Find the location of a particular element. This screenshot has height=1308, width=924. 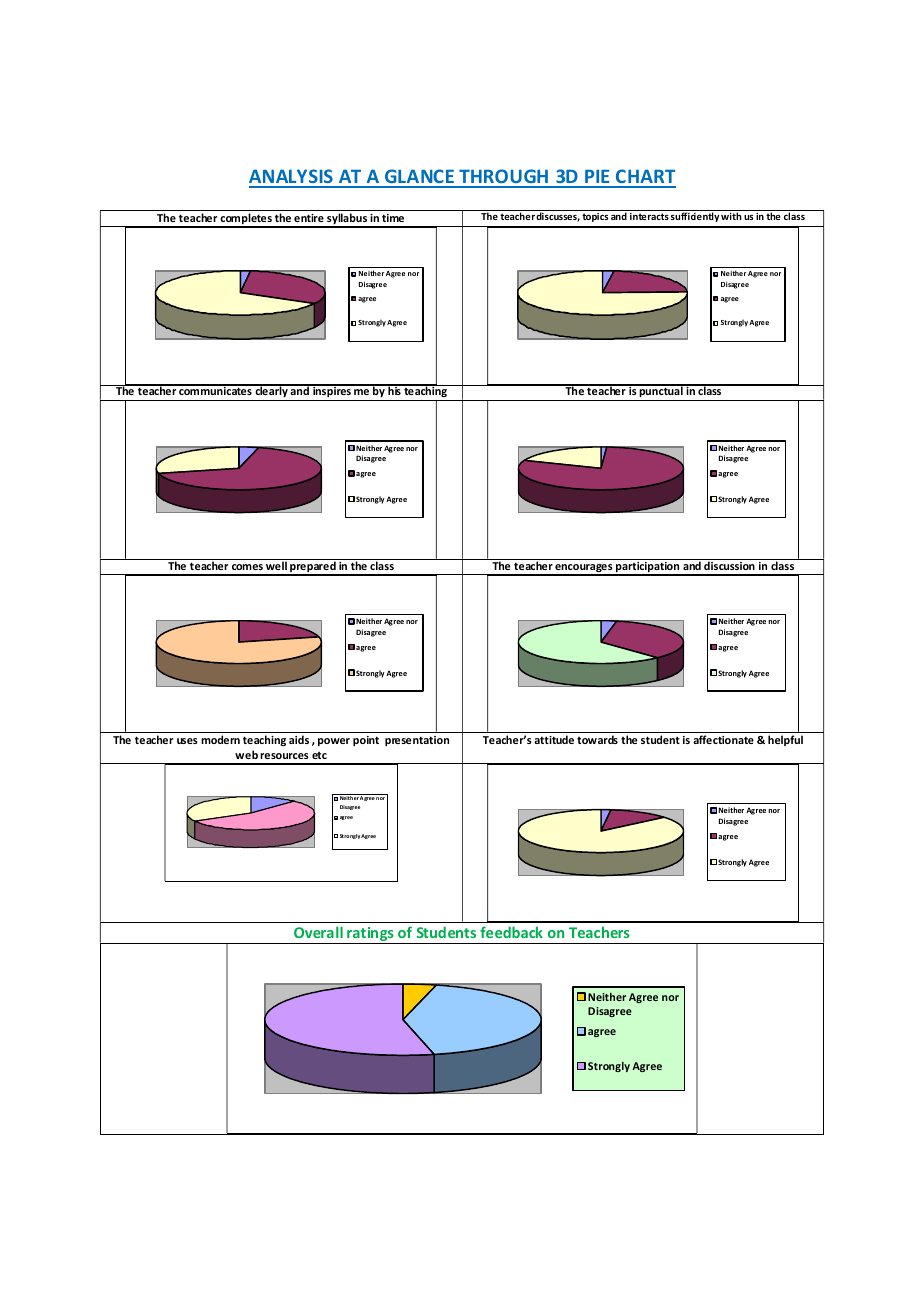

with is located at coordinates (731, 216).
